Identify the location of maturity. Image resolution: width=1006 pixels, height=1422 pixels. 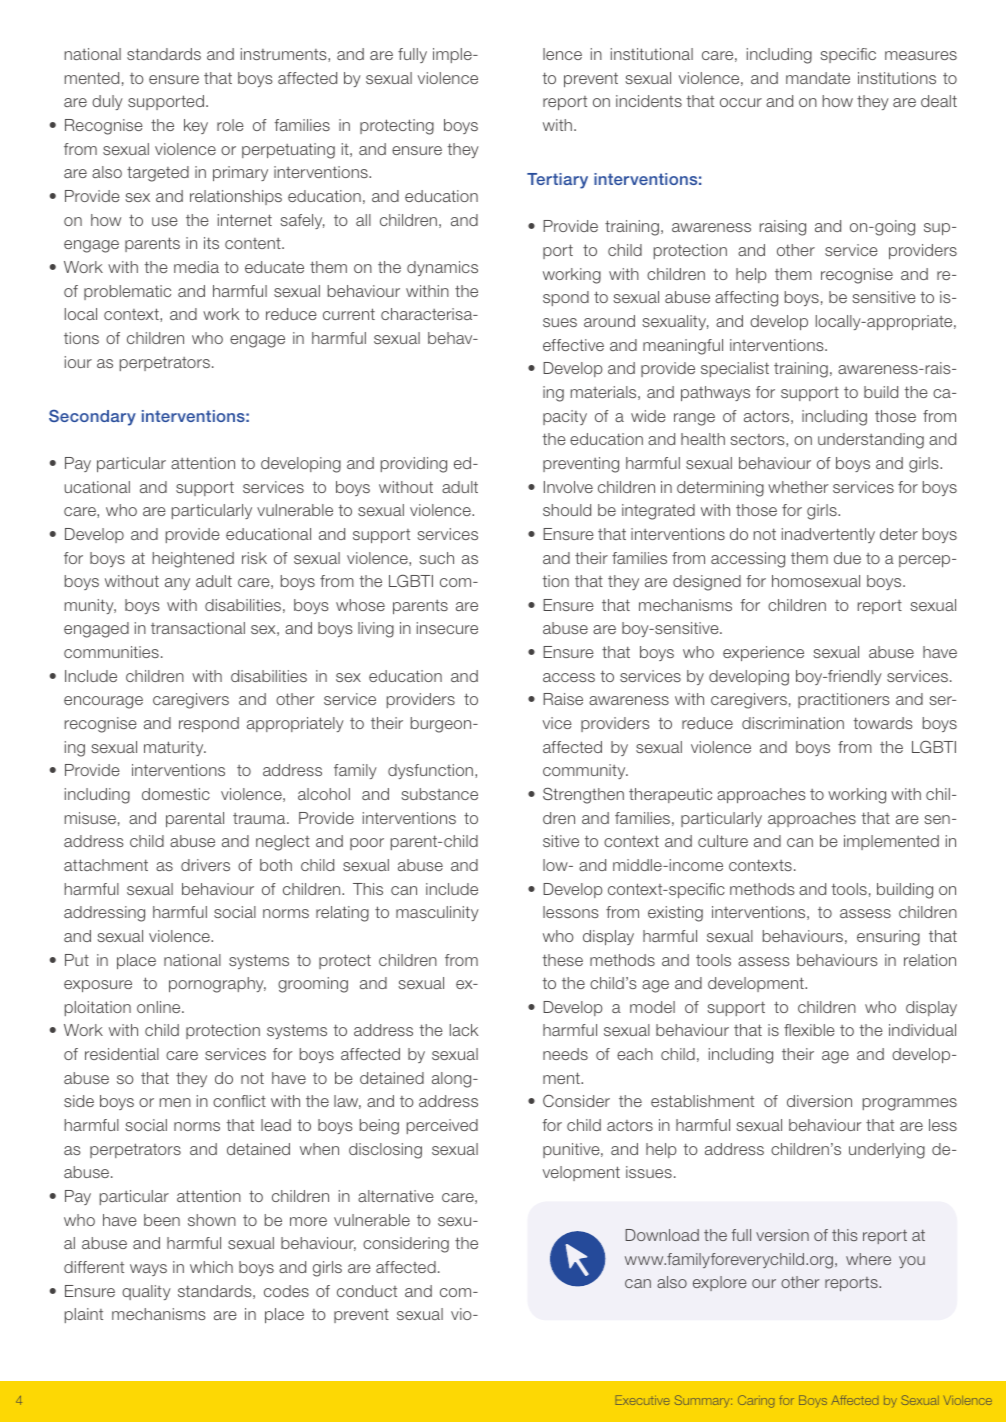
(175, 748).
